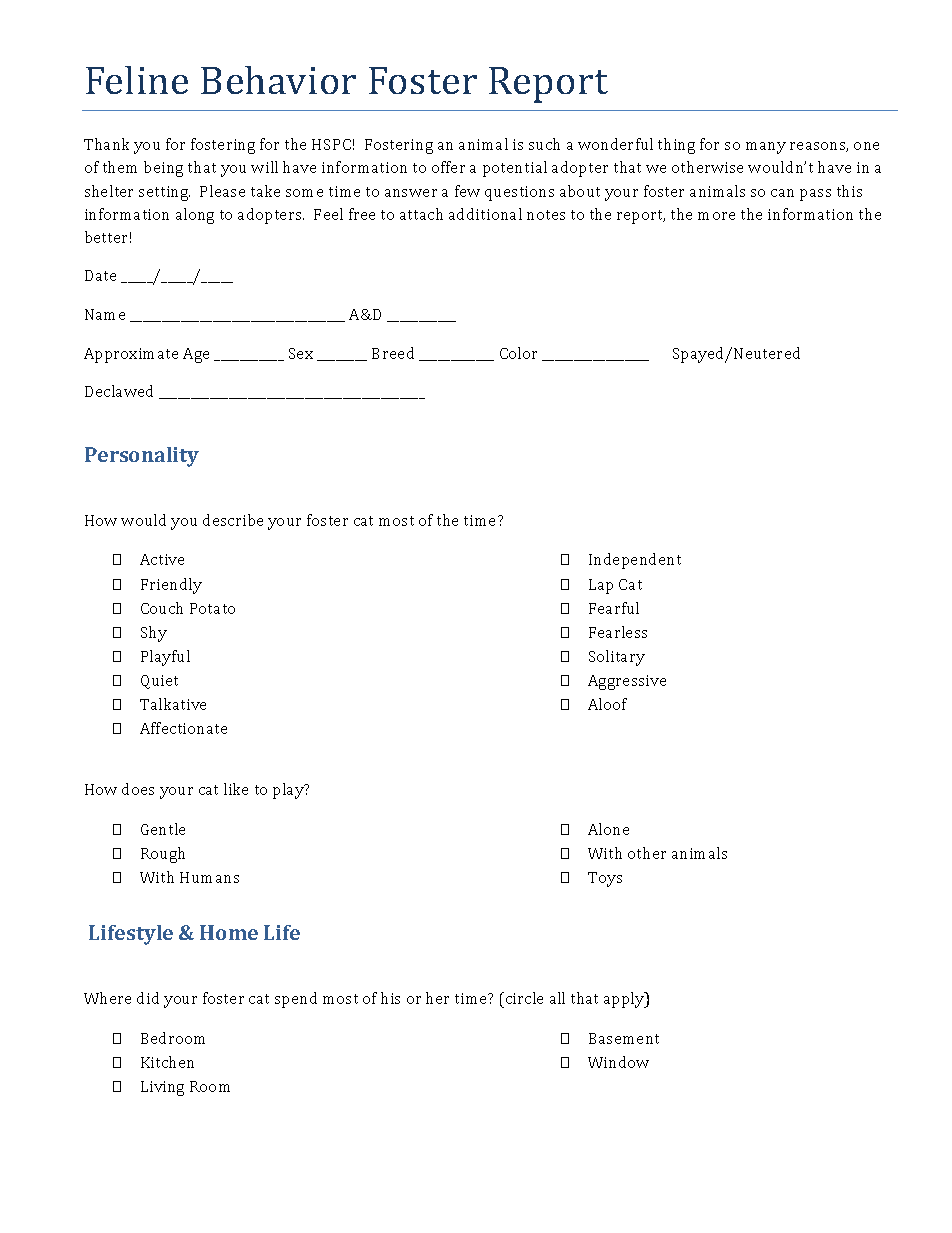 The width and height of the screenshot is (952, 1233). Describe the element at coordinates (171, 586) in the screenshot. I see `Friendly` at that location.
